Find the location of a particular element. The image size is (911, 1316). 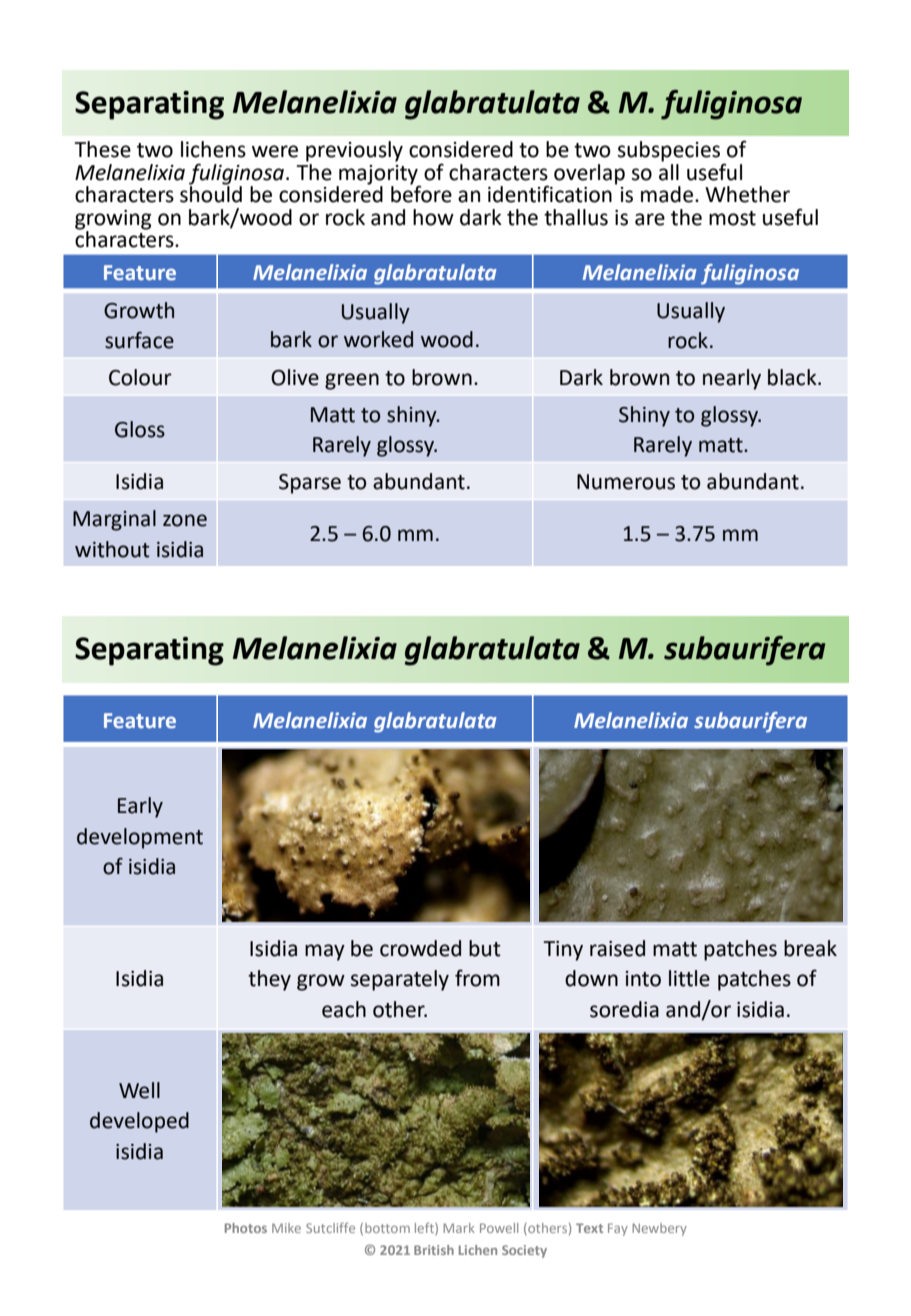

development is located at coordinates (140, 838).
